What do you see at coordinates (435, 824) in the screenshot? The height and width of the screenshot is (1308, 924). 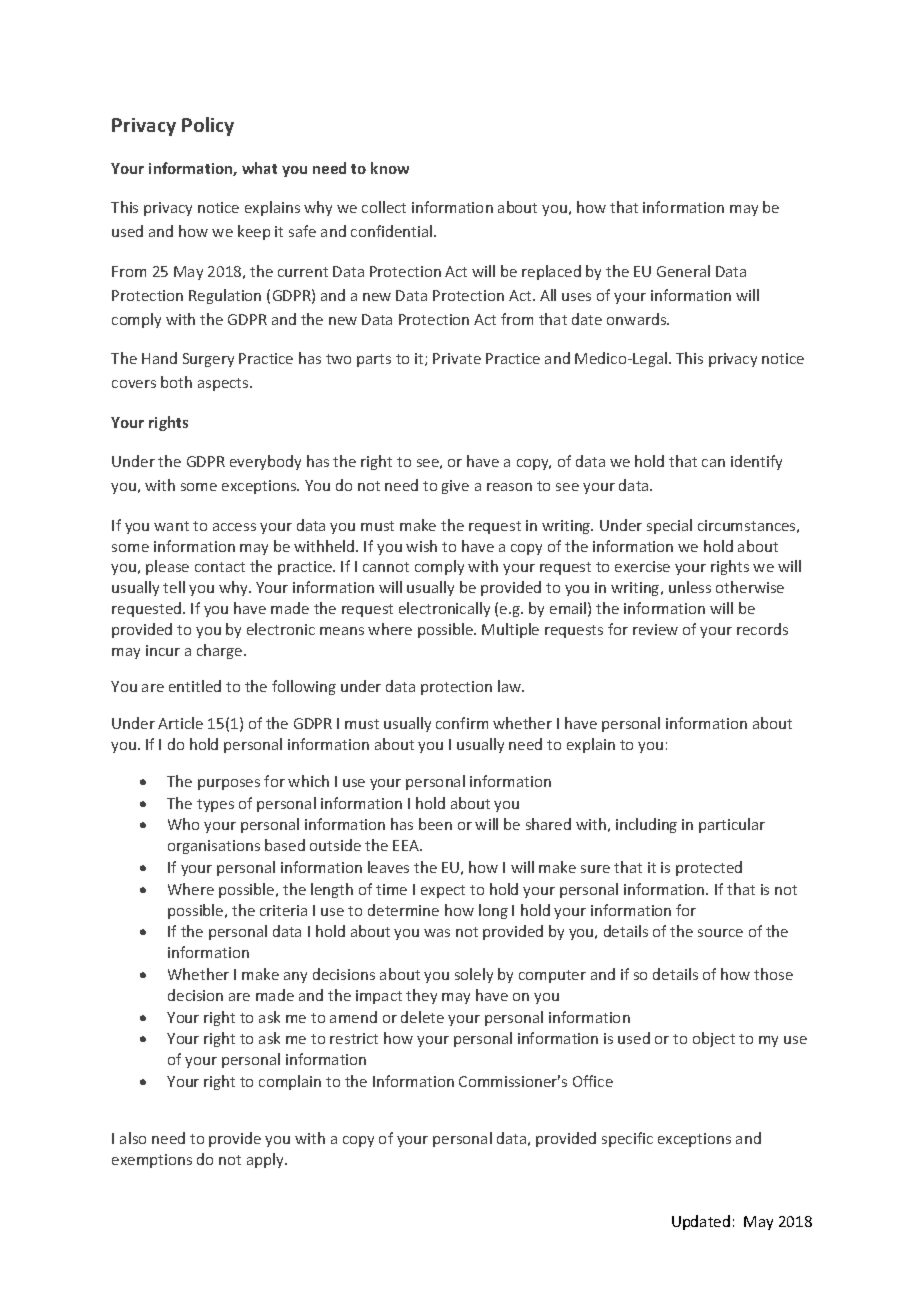 I see `been` at bounding box center [435, 824].
